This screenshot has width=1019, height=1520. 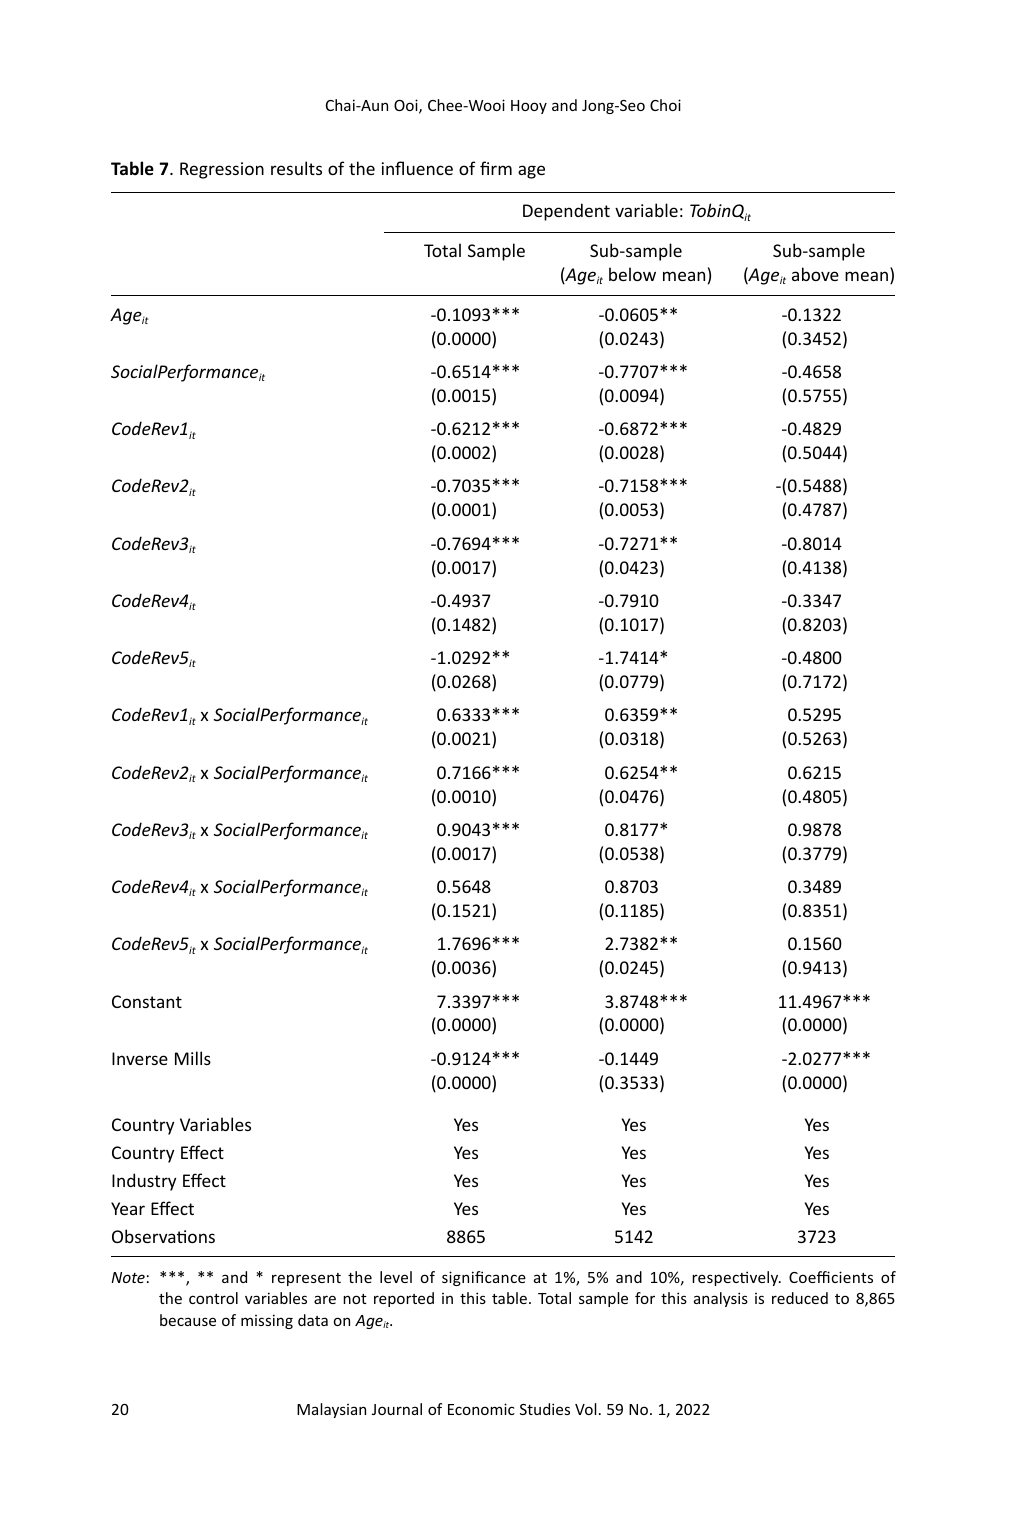 I want to click on significance, so click(x=484, y=1278).
